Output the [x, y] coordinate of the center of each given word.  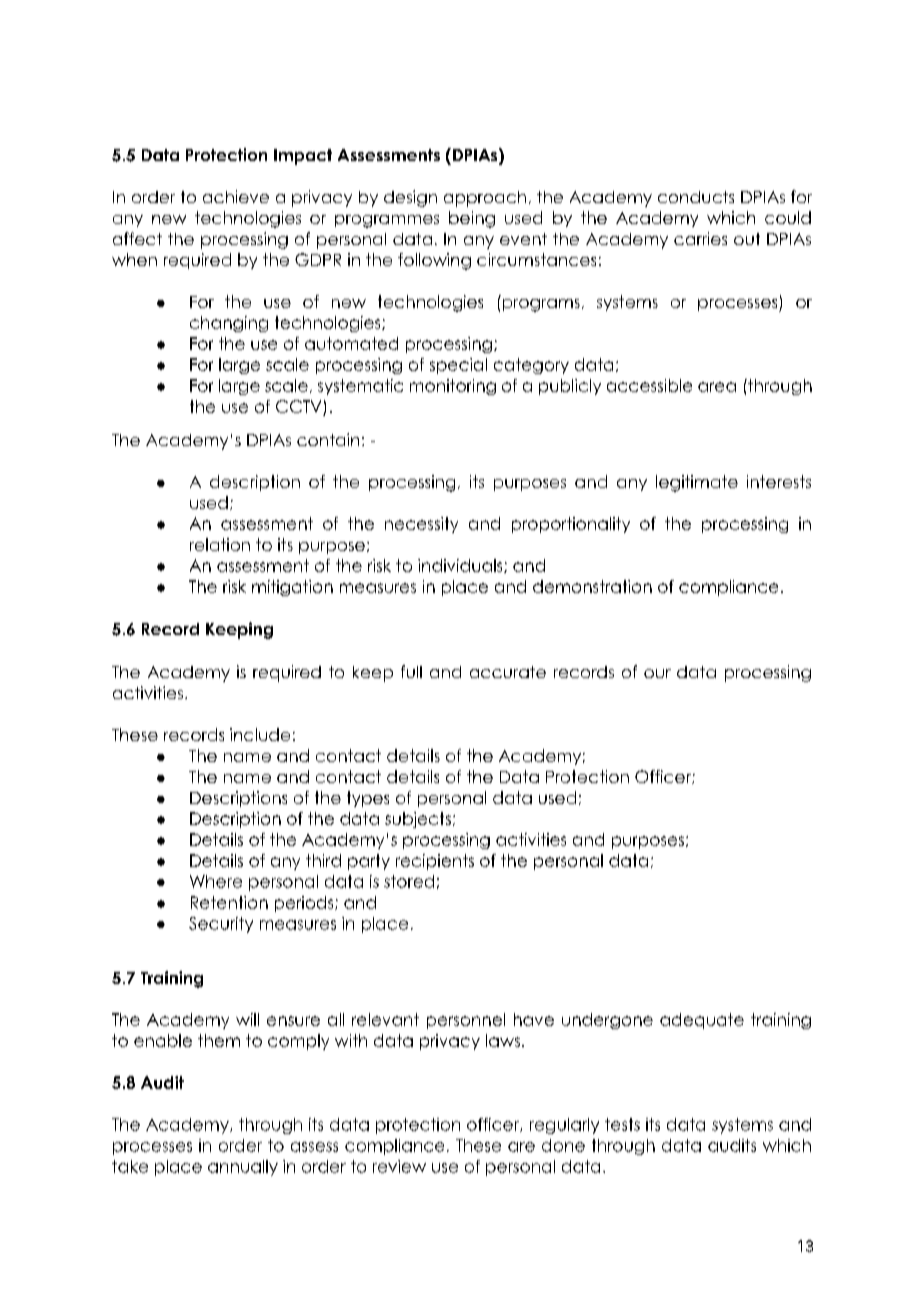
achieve [236, 196]
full [411, 671]
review [399, 1166]
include [260, 734]
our [657, 673]
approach [485, 199]
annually [243, 1168]
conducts [696, 197]
